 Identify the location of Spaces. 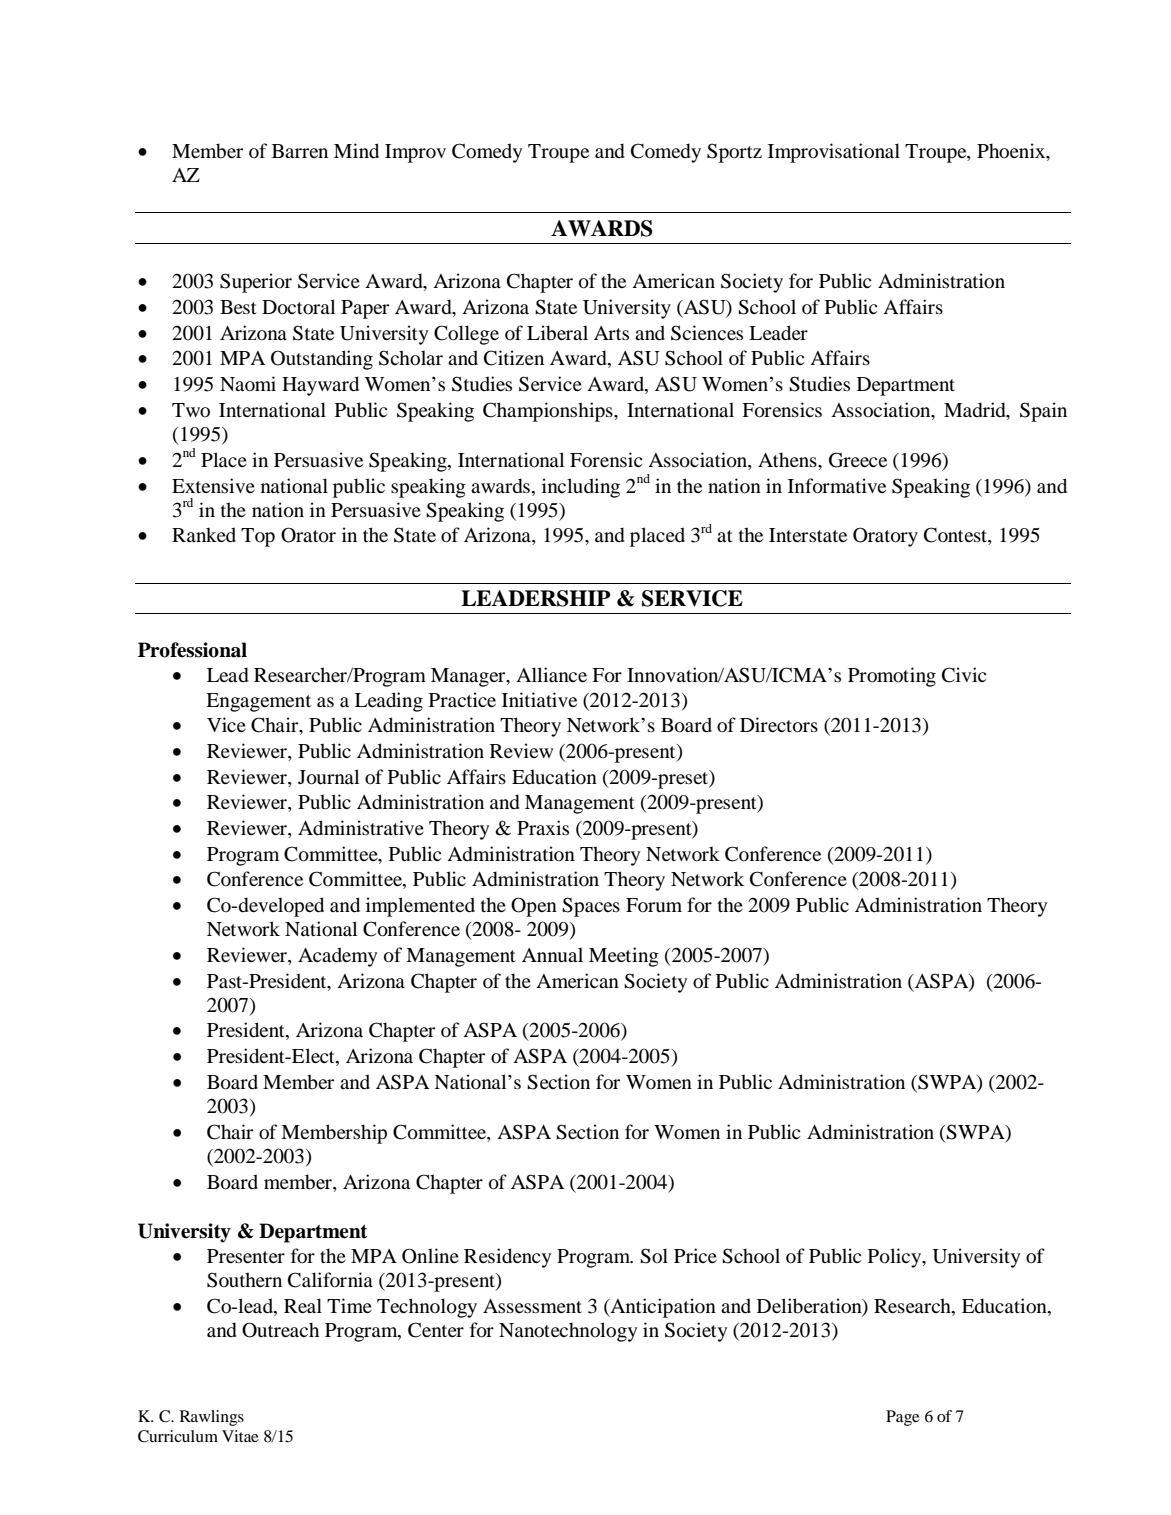
(591, 907).
